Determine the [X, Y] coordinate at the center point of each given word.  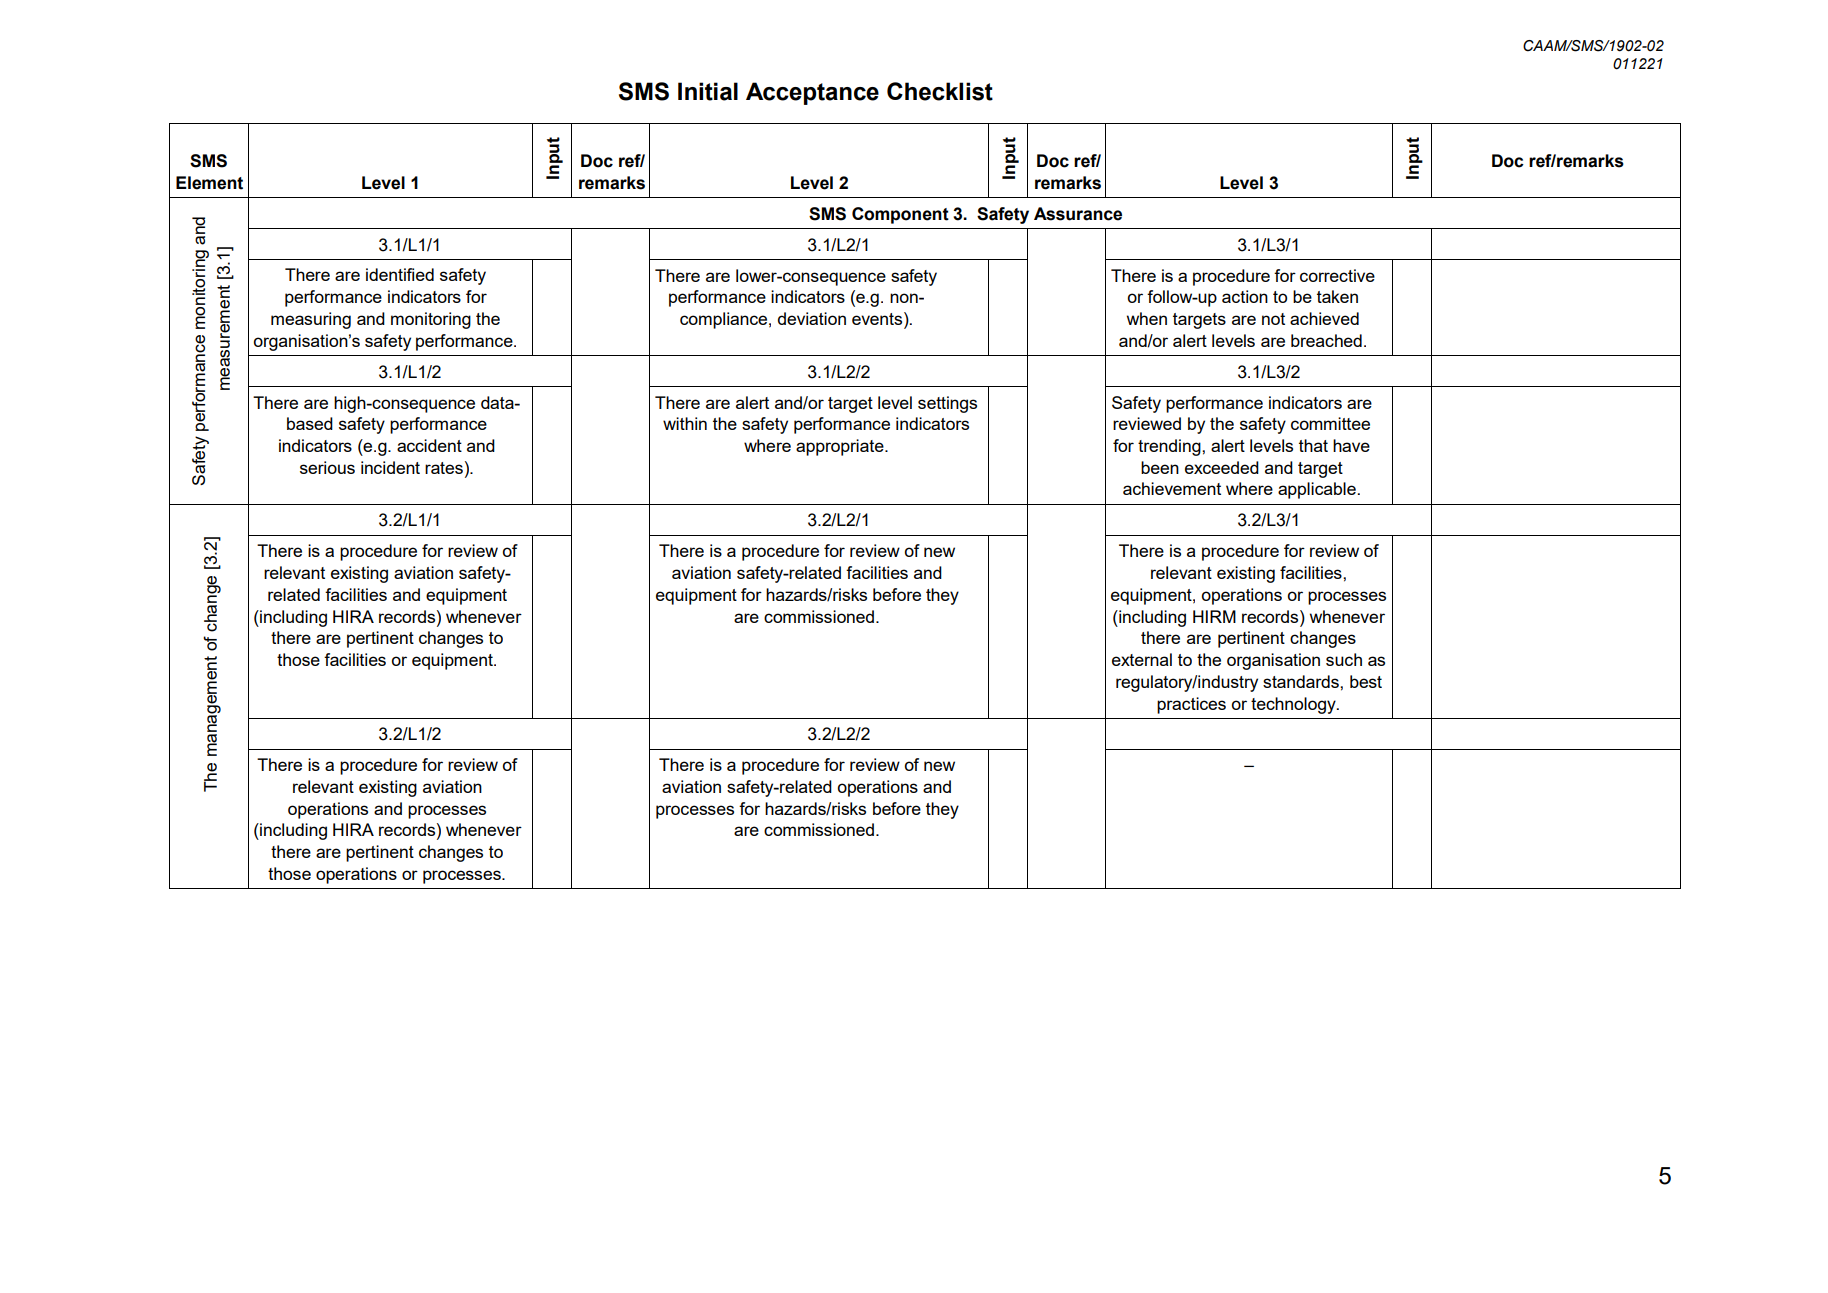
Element [209, 183]
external [1142, 659]
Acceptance [812, 93]
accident [429, 445]
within [685, 423]
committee [1330, 423]
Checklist [940, 91]
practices [1191, 705]
